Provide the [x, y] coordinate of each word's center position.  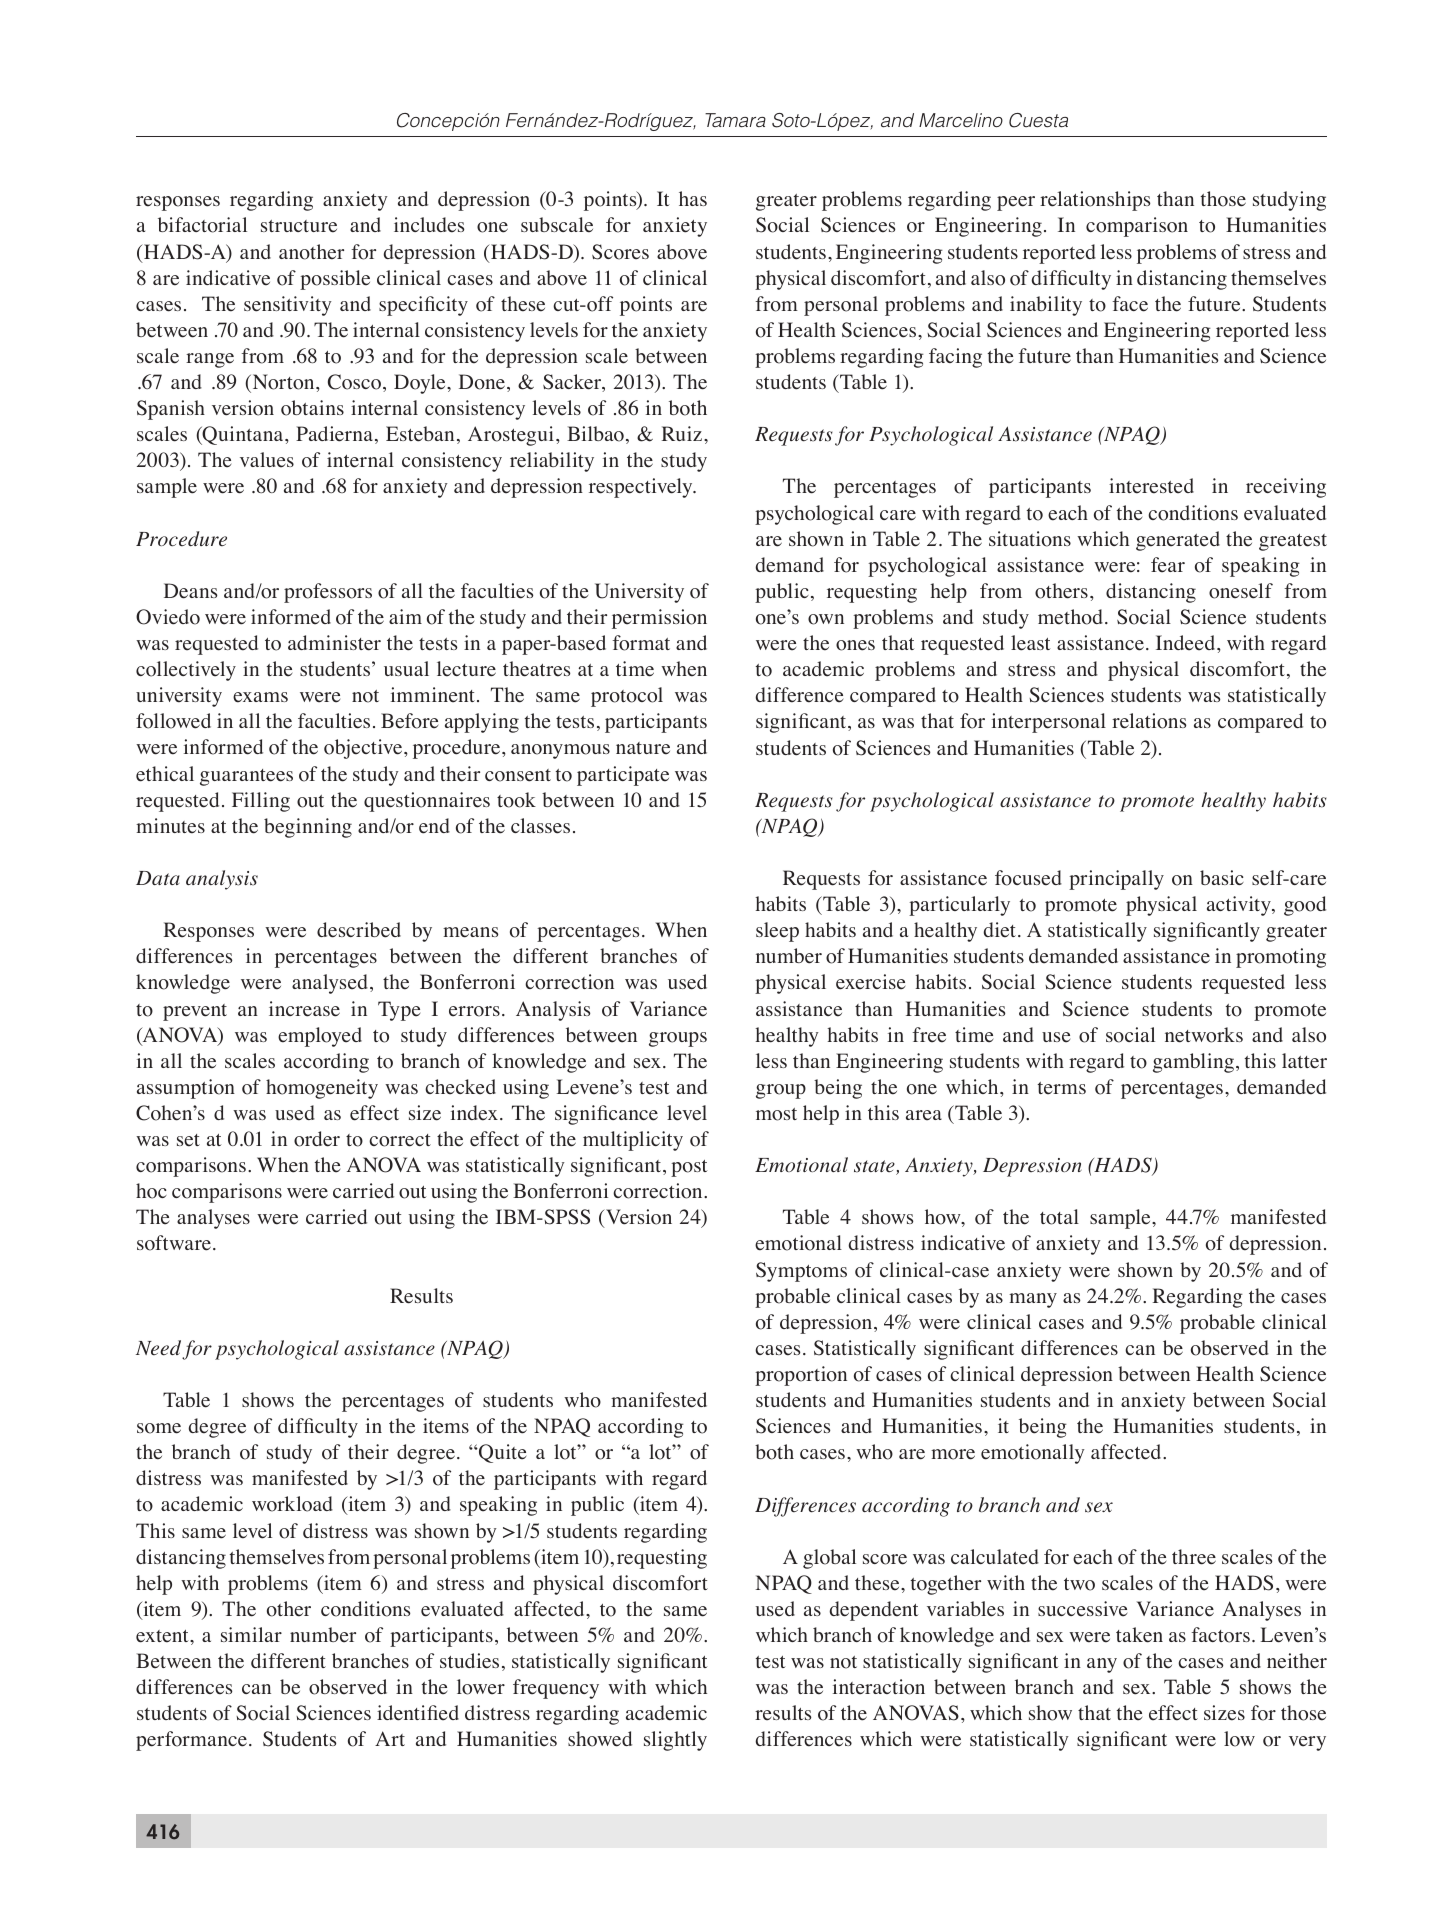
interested [1151, 486]
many [1033, 1300]
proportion [801, 1376]
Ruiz [682, 433]
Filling [261, 802]
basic [1222, 877]
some [159, 1428]
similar [251, 1634]
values [267, 460]
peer [1016, 203]
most [776, 1114]
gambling [1193, 1063]
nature [643, 748]
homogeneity [322, 1089]
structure [299, 226]
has [693, 198]
